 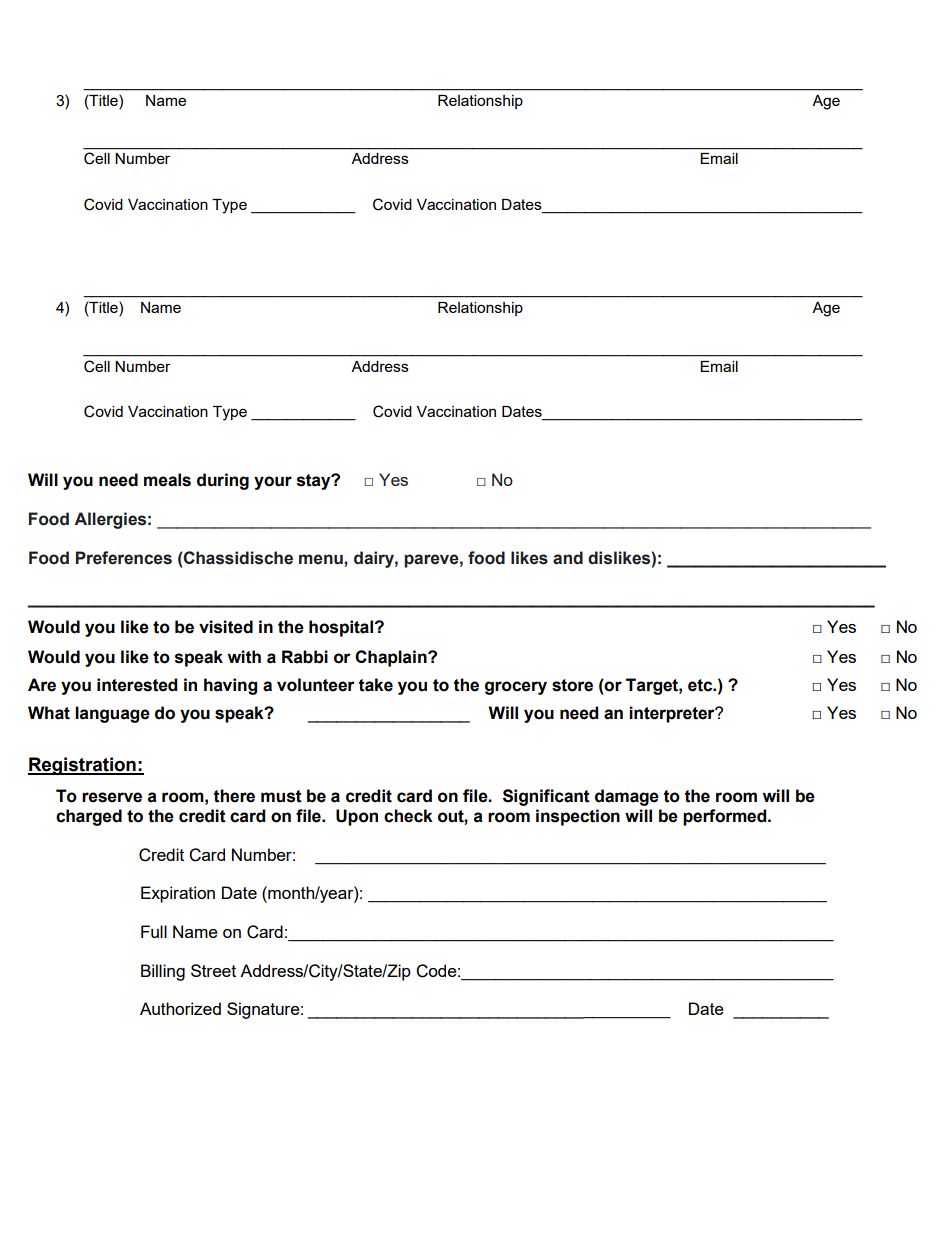 I want to click on Chaplain, so click(x=392, y=658).
